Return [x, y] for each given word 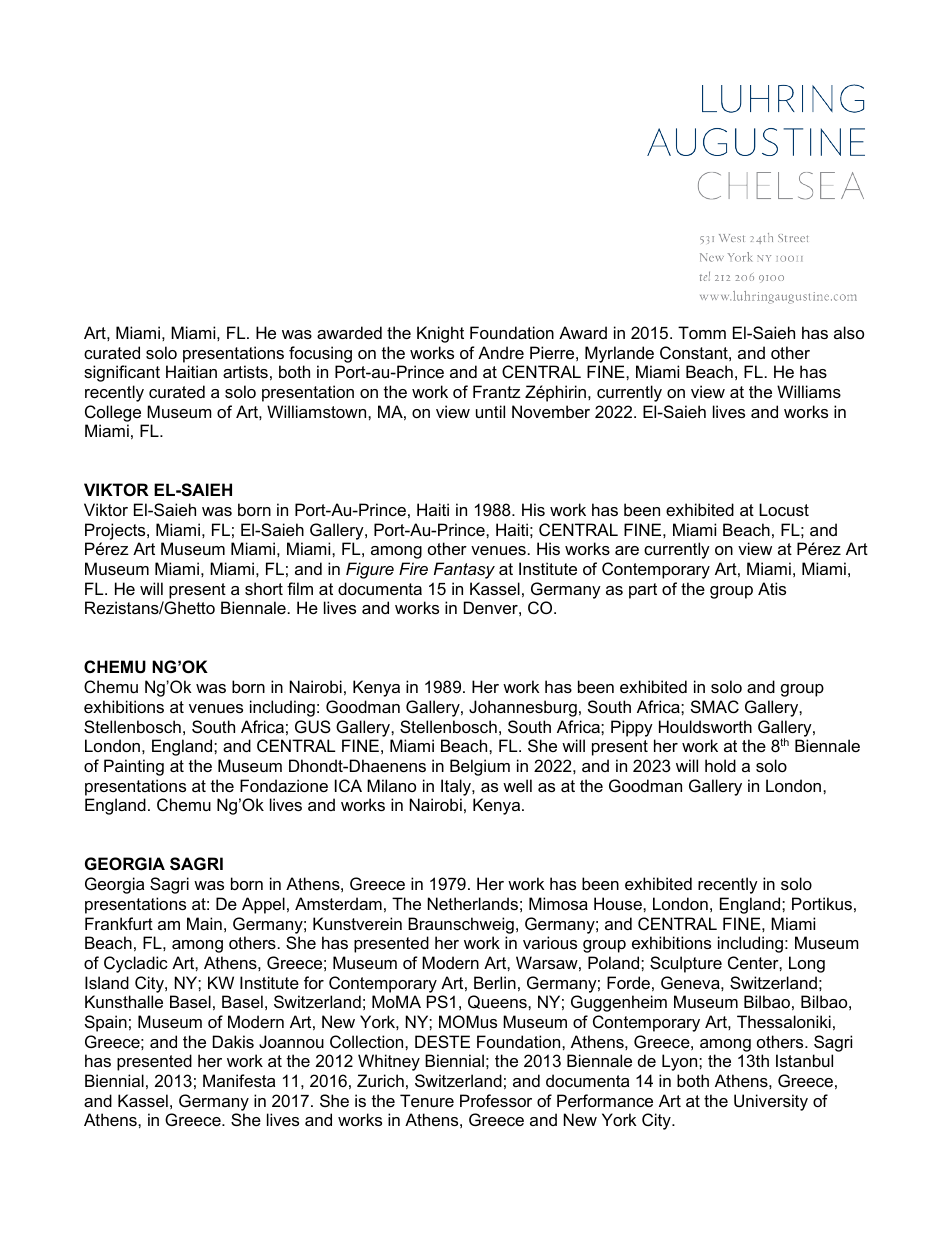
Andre [501, 352]
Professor [496, 1100]
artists [245, 371]
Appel [263, 905]
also [849, 332]
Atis [772, 588]
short [264, 588]
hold [720, 765]
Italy [457, 787]
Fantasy [464, 570]
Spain [106, 1023]
